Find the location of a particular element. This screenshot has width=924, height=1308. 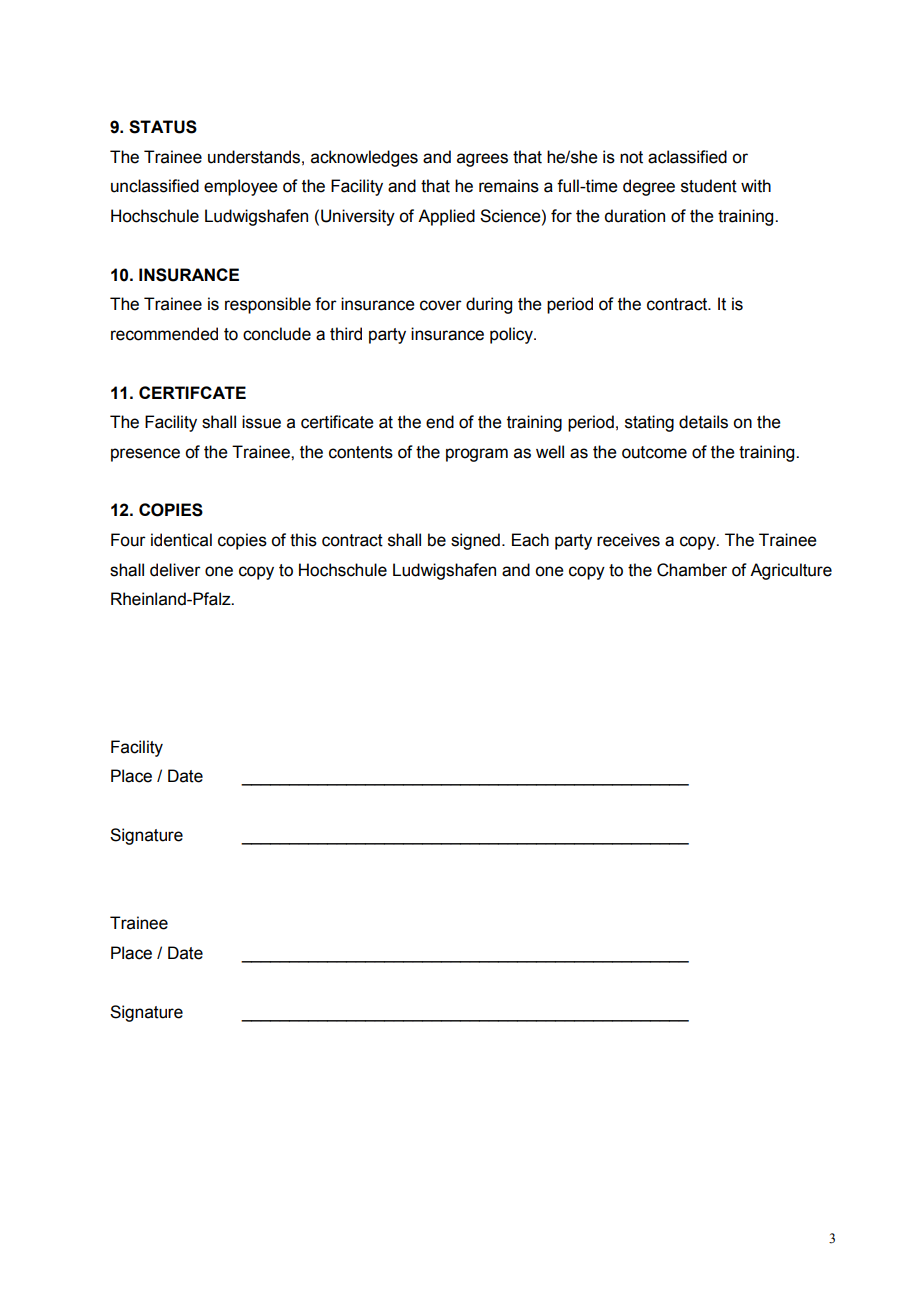

details is located at coordinates (703, 422).
